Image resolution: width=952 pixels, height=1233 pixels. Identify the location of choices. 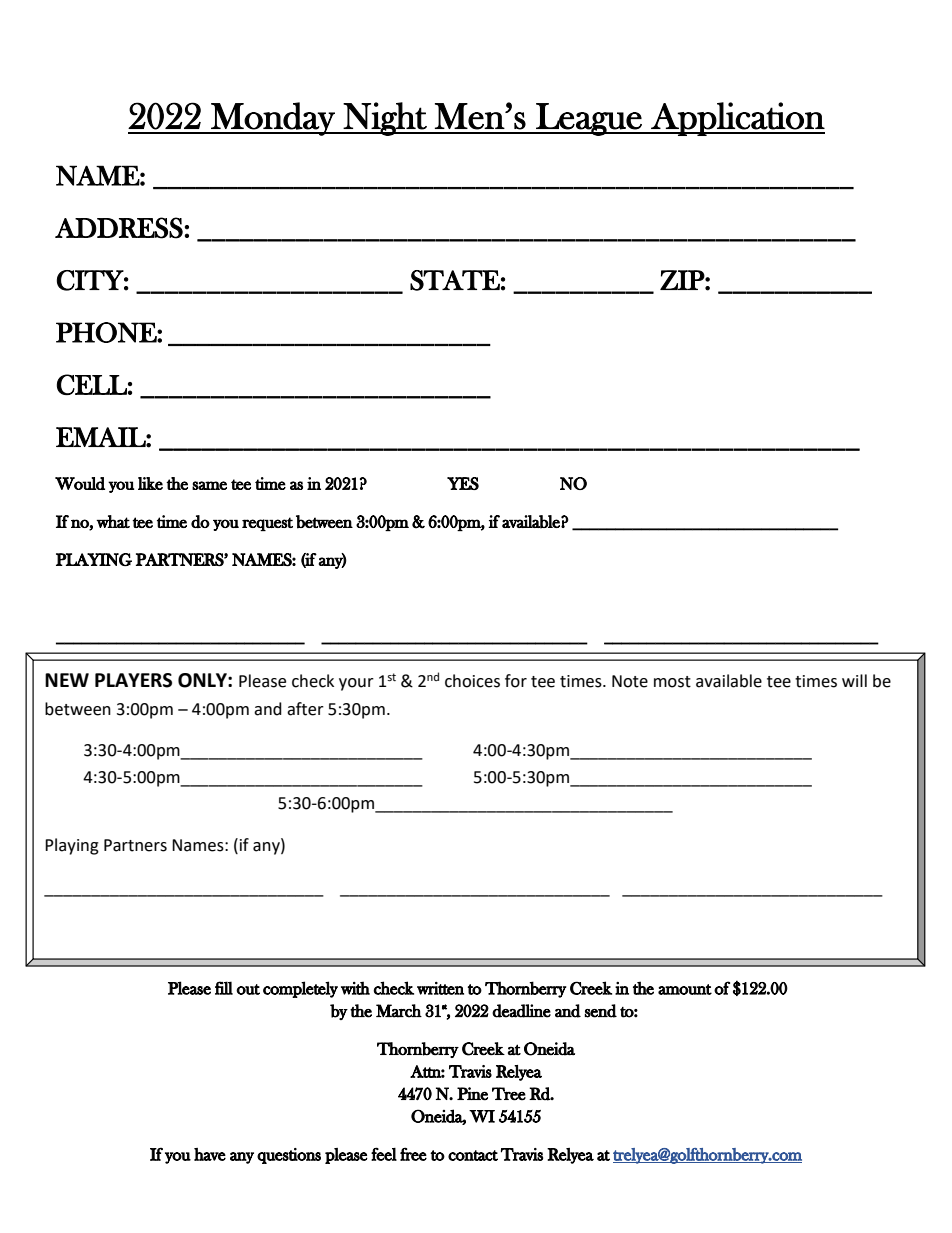
(472, 681).
